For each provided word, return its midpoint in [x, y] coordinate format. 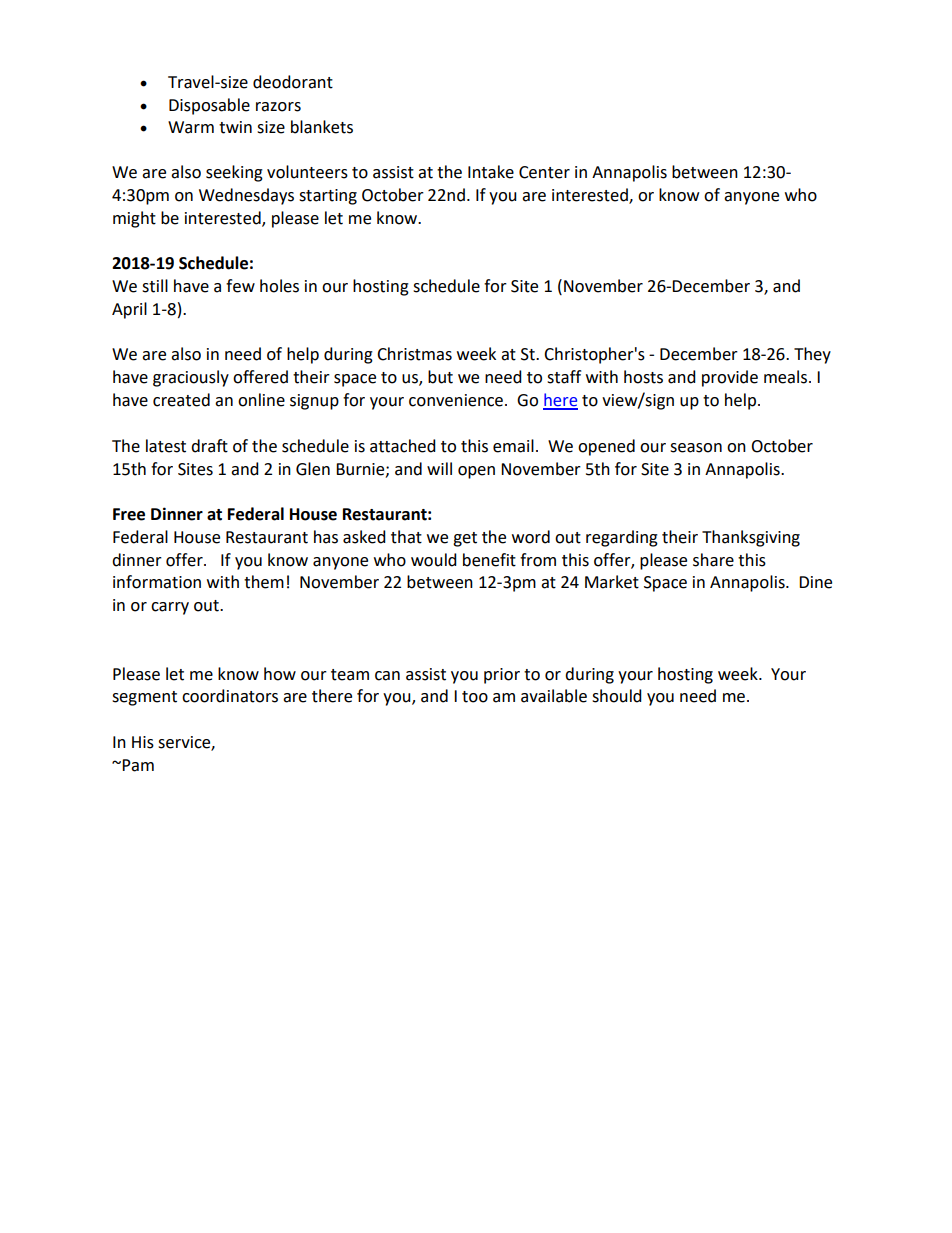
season [696, 448]
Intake [491, 172]
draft [209, 446]
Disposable [209, 106]
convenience [457, 400]
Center [544, 172]
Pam [137, 765]
